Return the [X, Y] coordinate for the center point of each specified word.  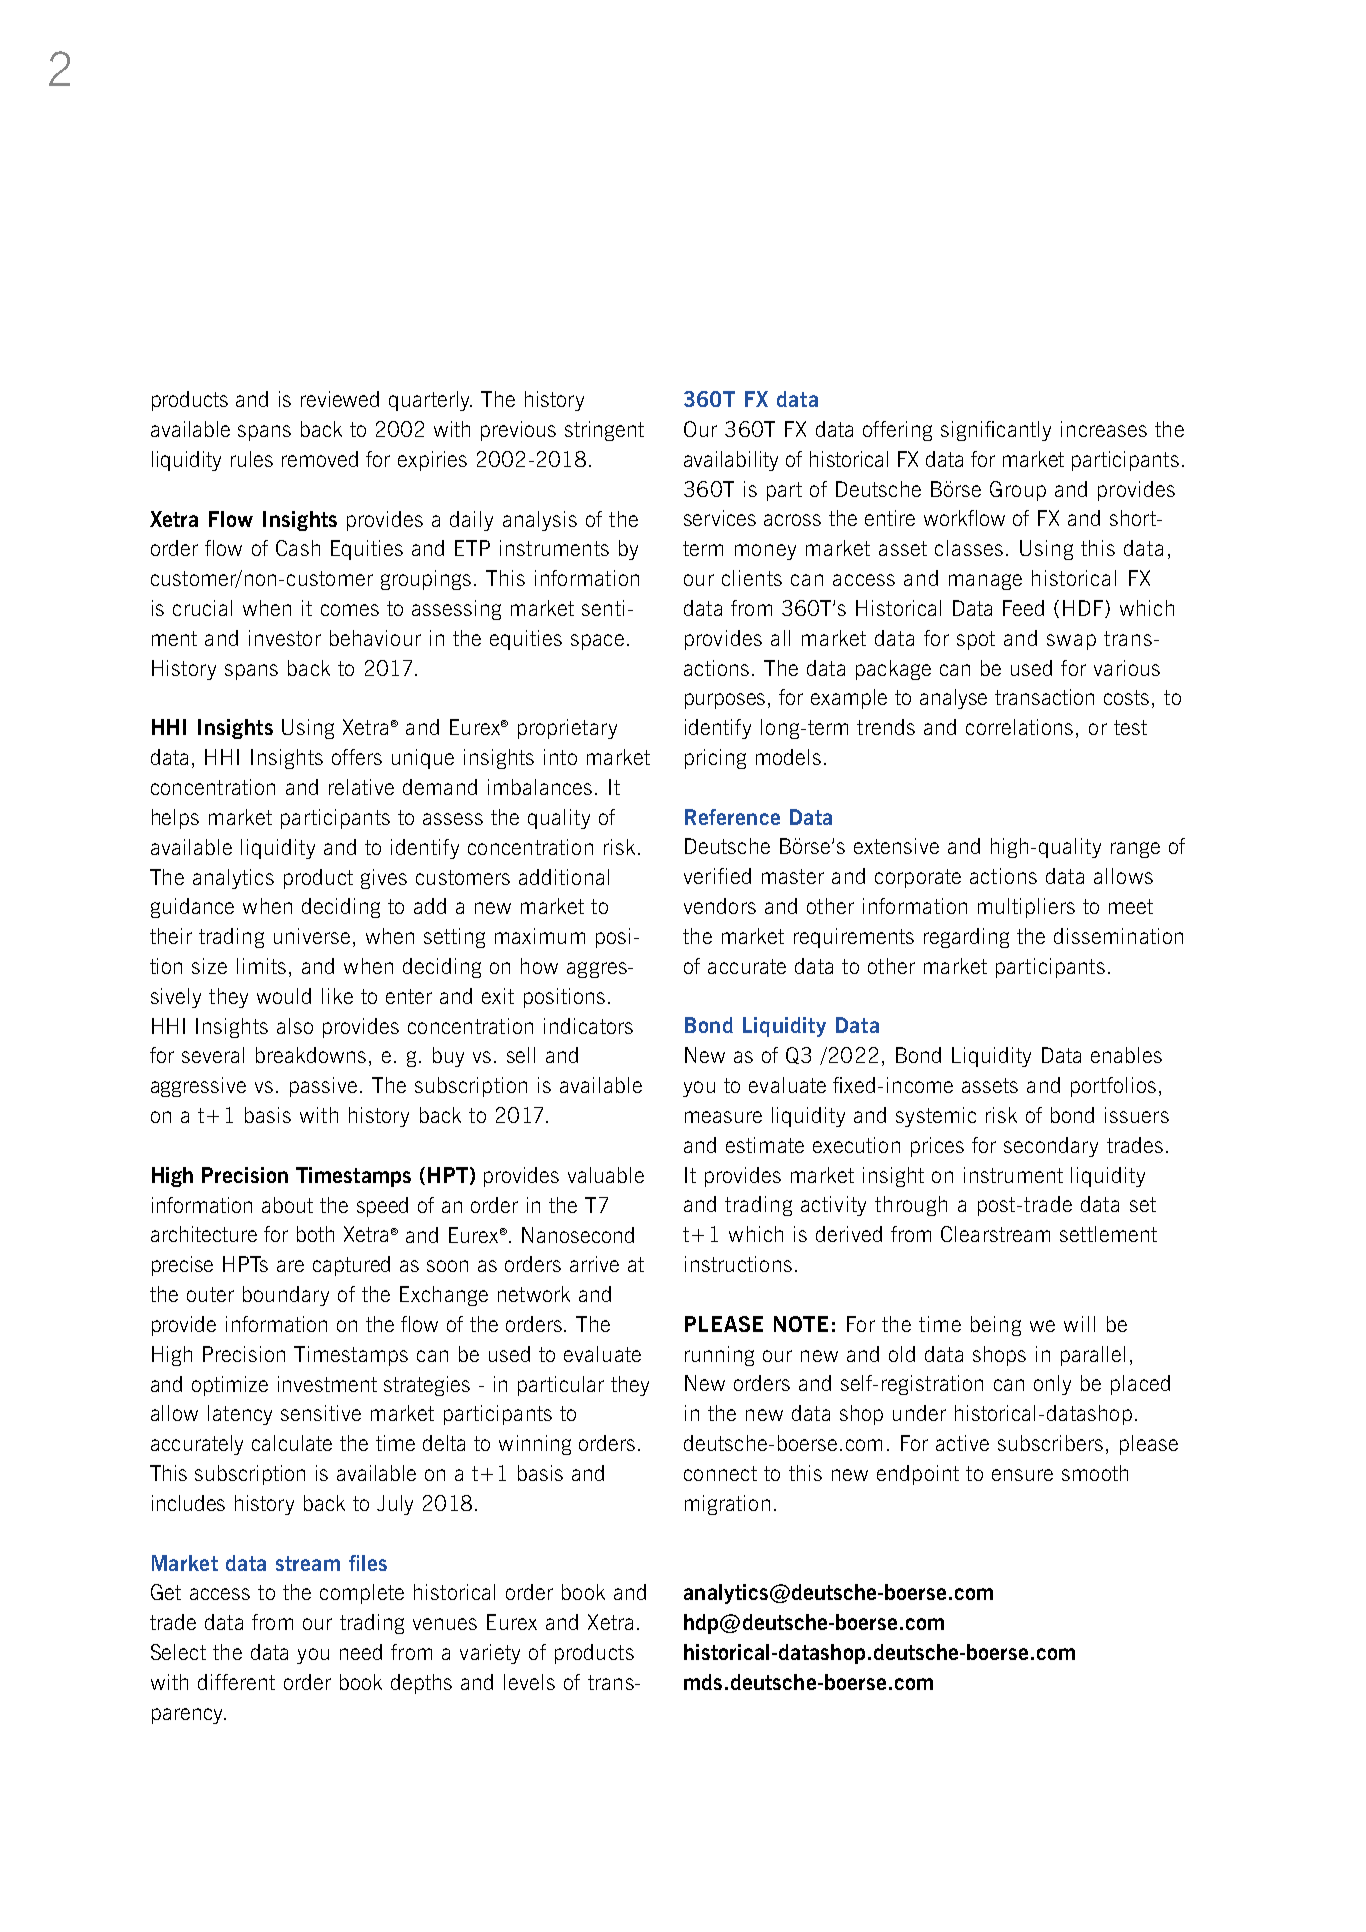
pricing [715, 759]
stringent [604, 431]
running [719, 1356]
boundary [286, 1296]
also [295, 1026]
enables [1126, 1055]
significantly [996, 431]
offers [357, 757]
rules [252, 459]
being [996, 1326]
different [236, 1682]
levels [529, 1682]
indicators [588, 1026]
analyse [953, 699]
